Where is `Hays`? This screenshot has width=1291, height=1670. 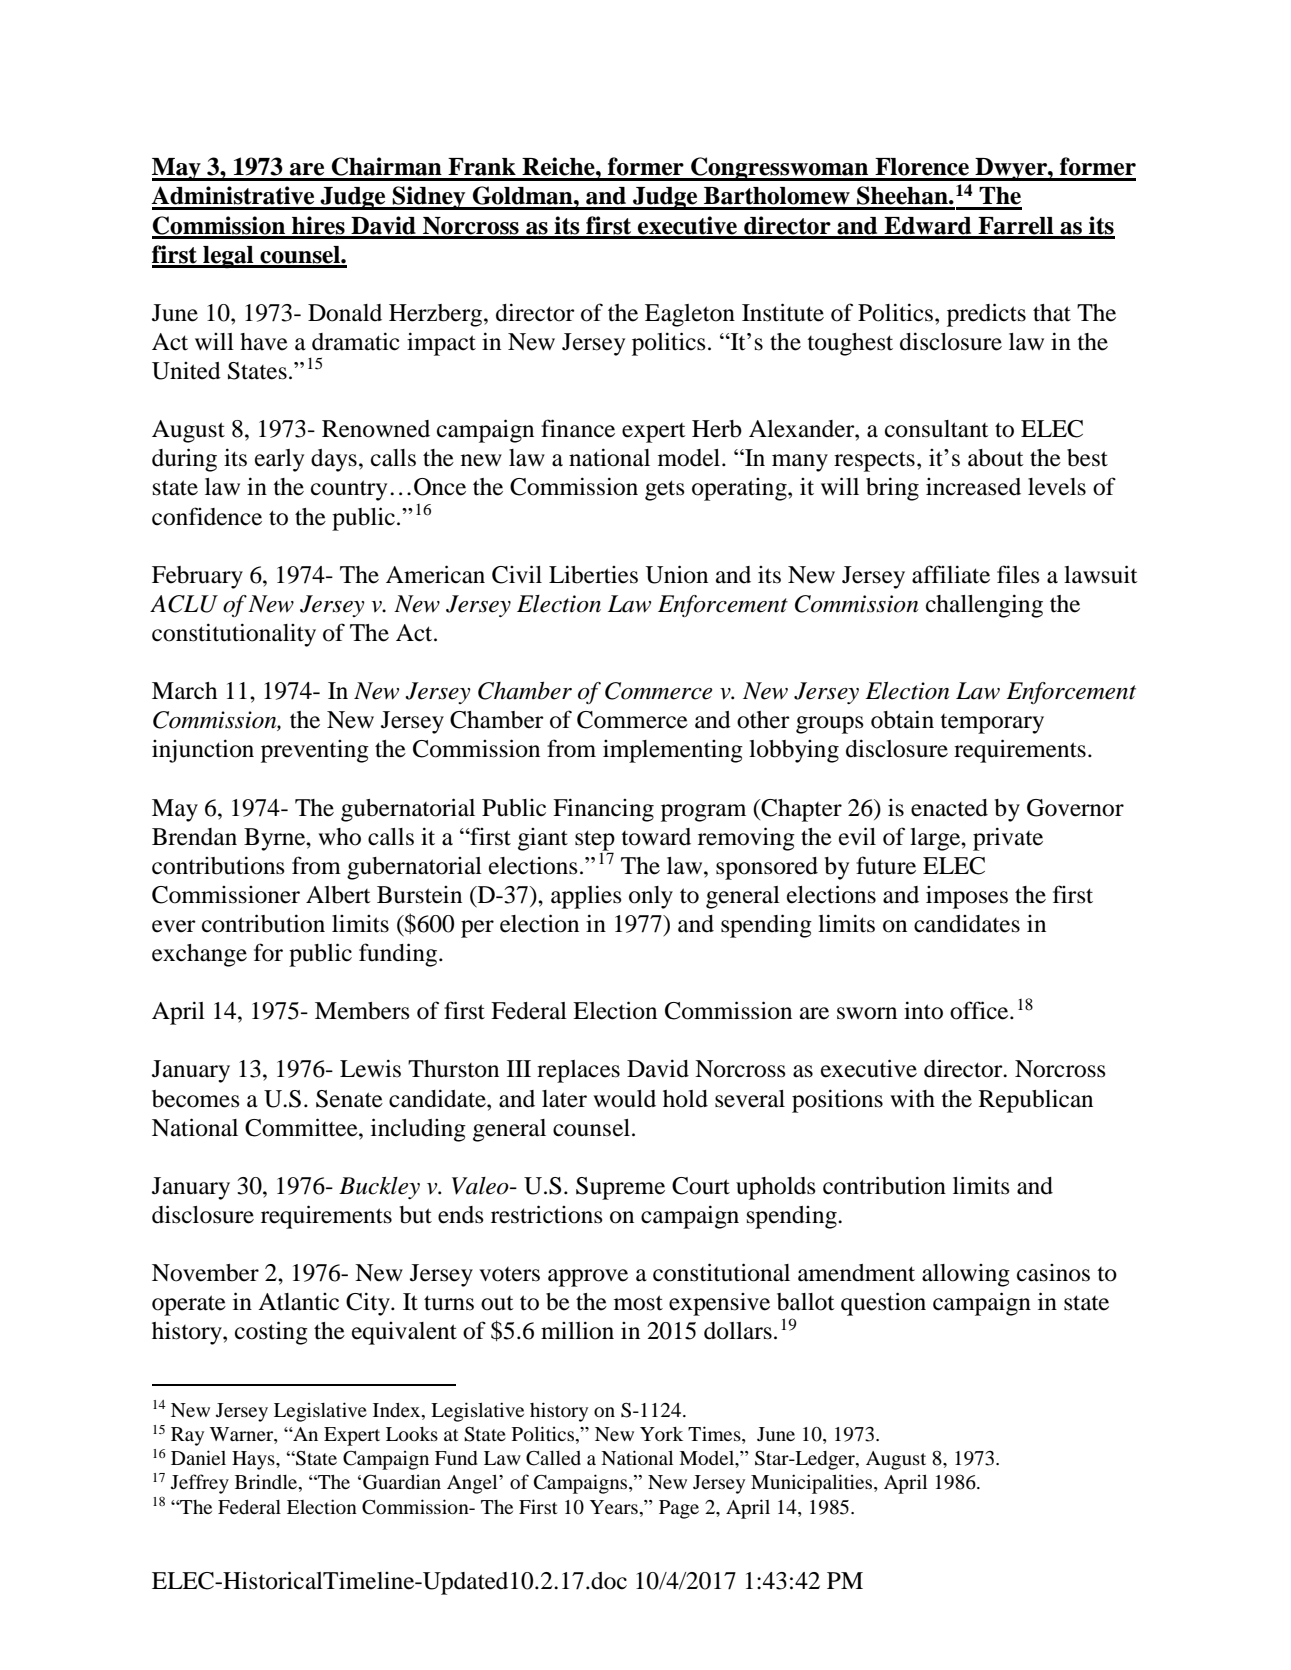
Hays is located at coordinates (254, 1460).
